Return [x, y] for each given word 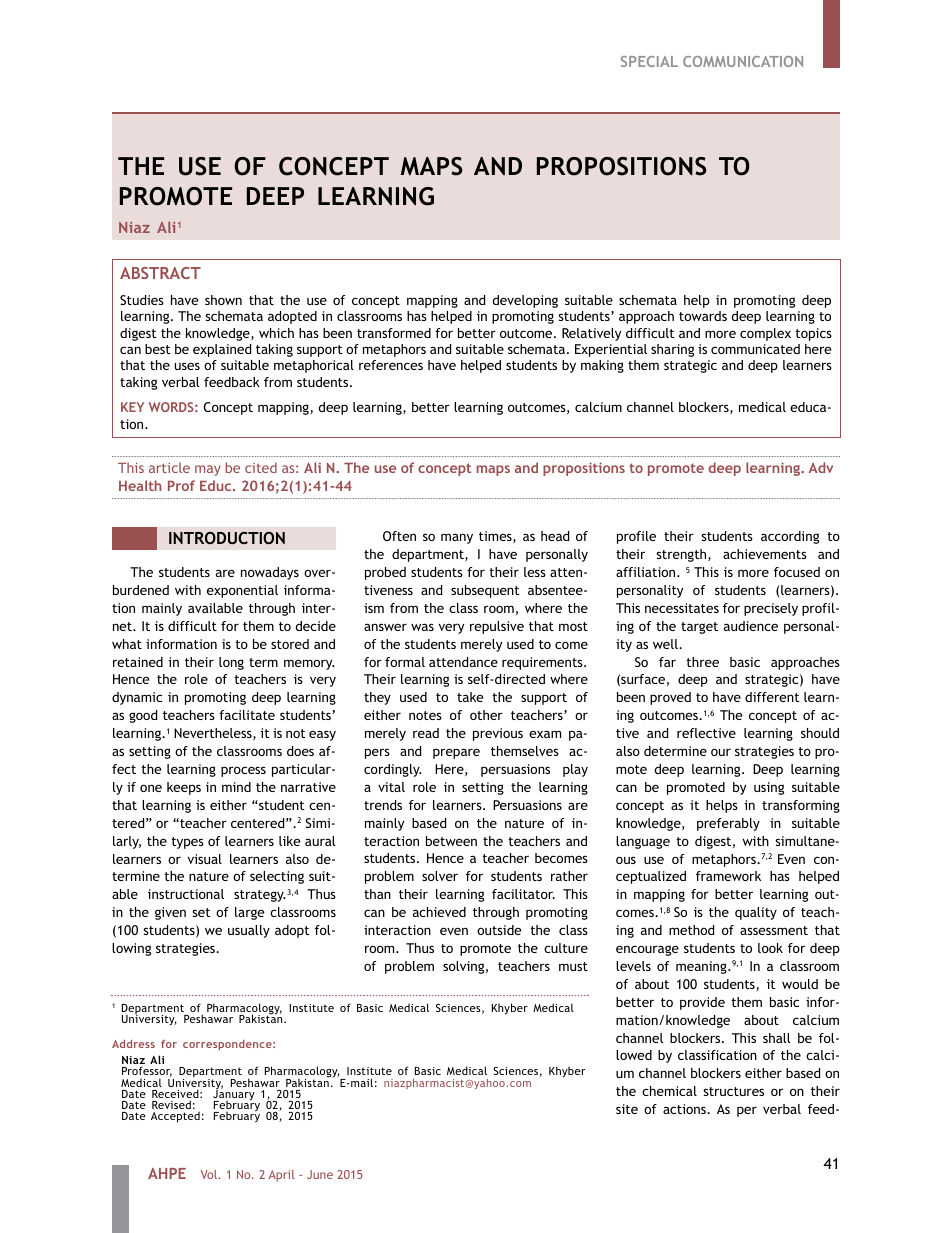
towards [703, 316]
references [391, 365]
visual [205, 859]
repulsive [497, 627]
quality [756, 913]
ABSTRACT [160, 273]
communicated [755, 349]
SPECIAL [649, 61]
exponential [242, 591]
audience [751, 626]
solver [440, 876]
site [627, 1109]
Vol [210, 1174]
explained [222, 350]
